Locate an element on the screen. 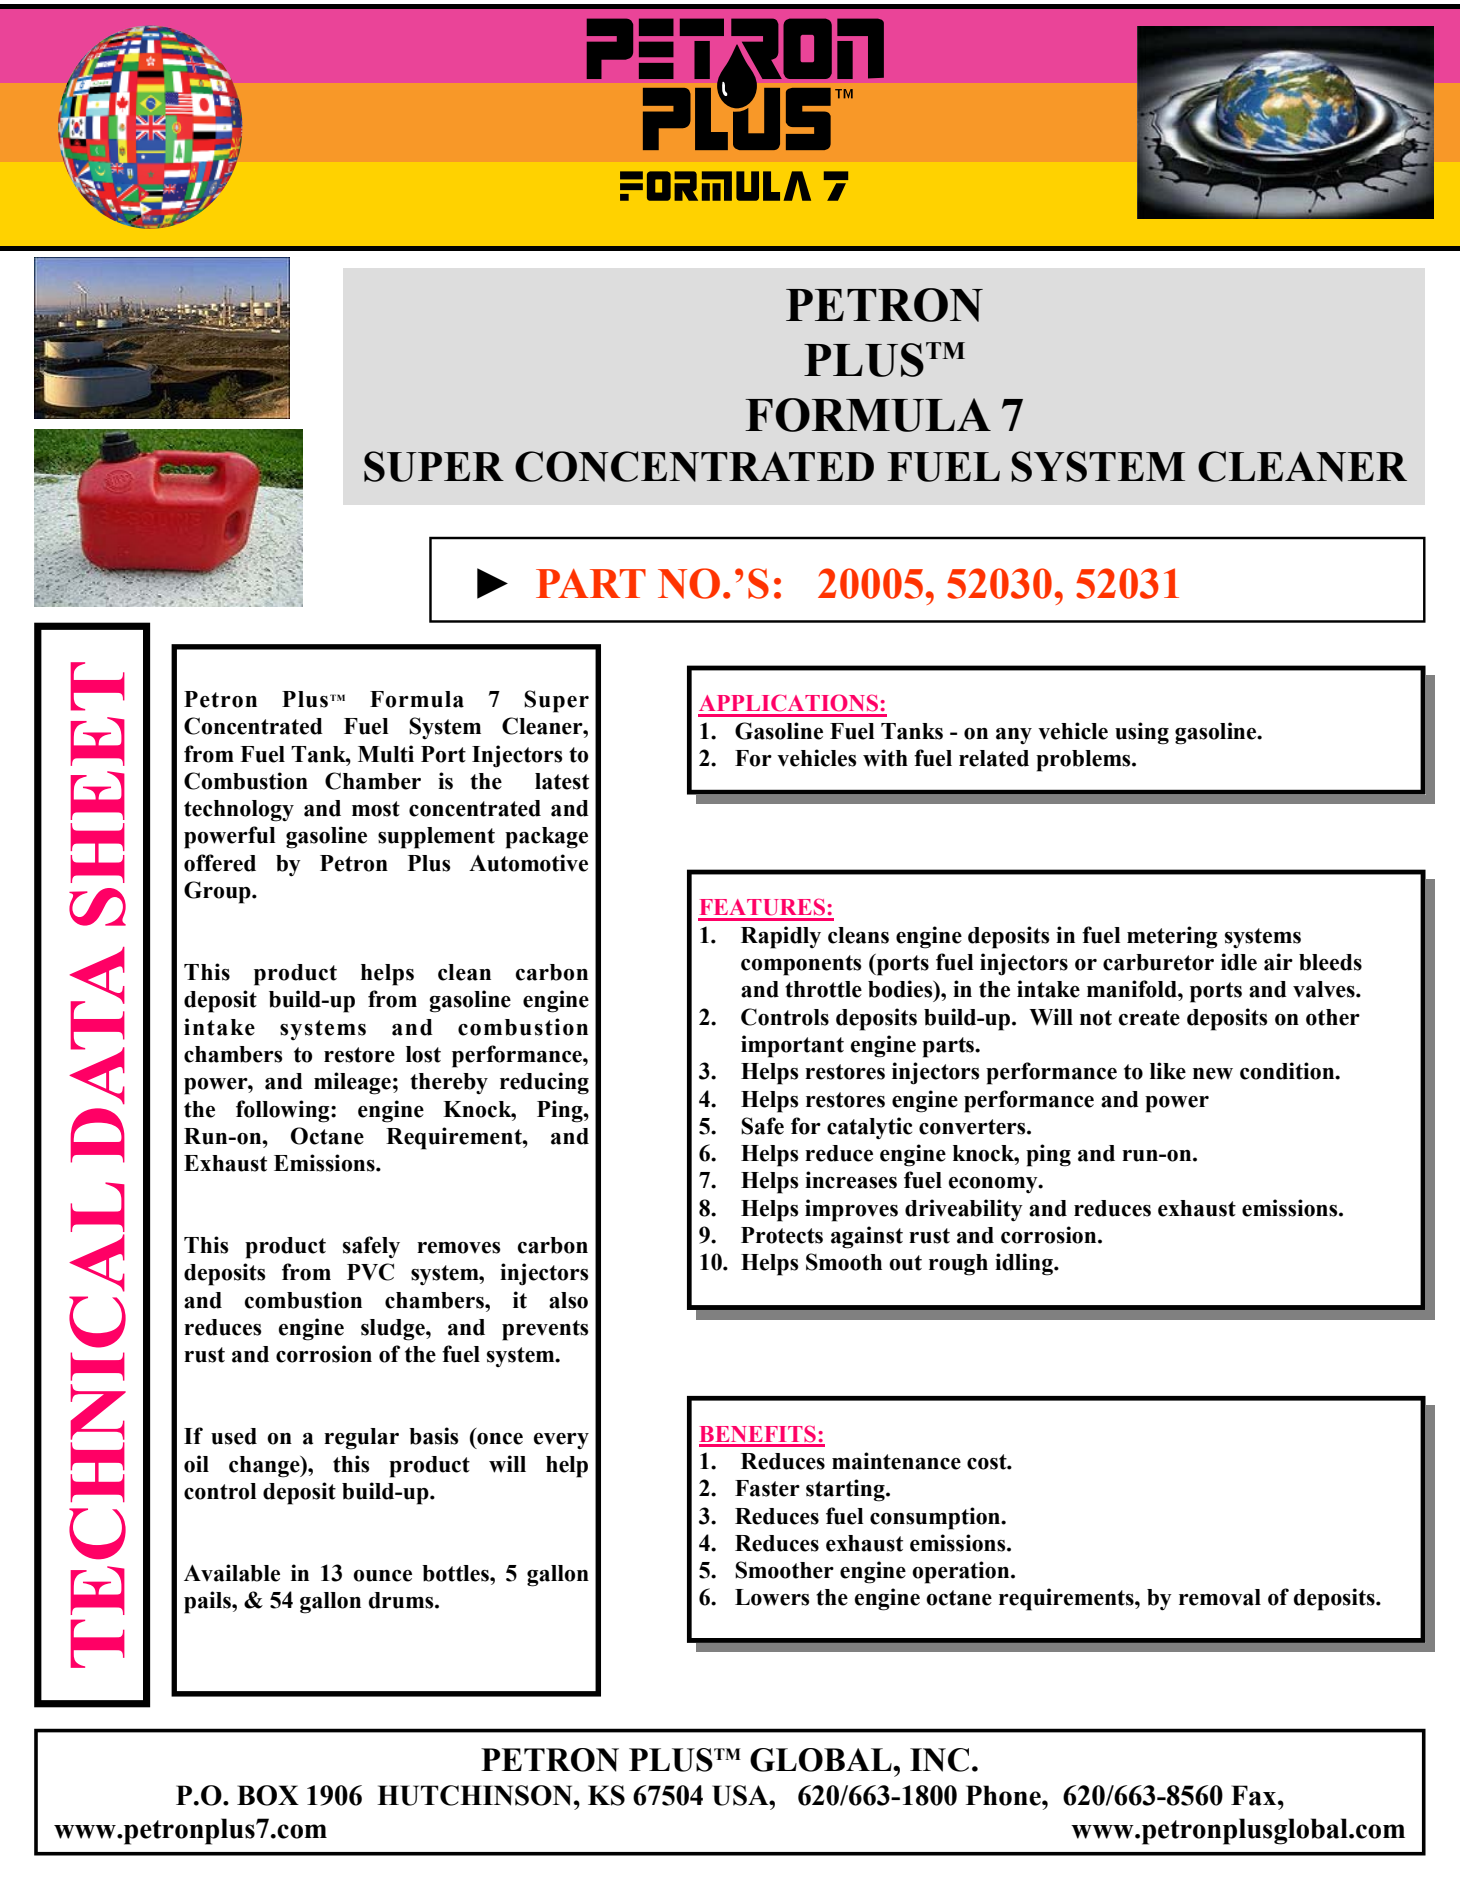 The width and height of the screenshot is (1460, 1890). idling is located at coordinates (1025, 1264).
